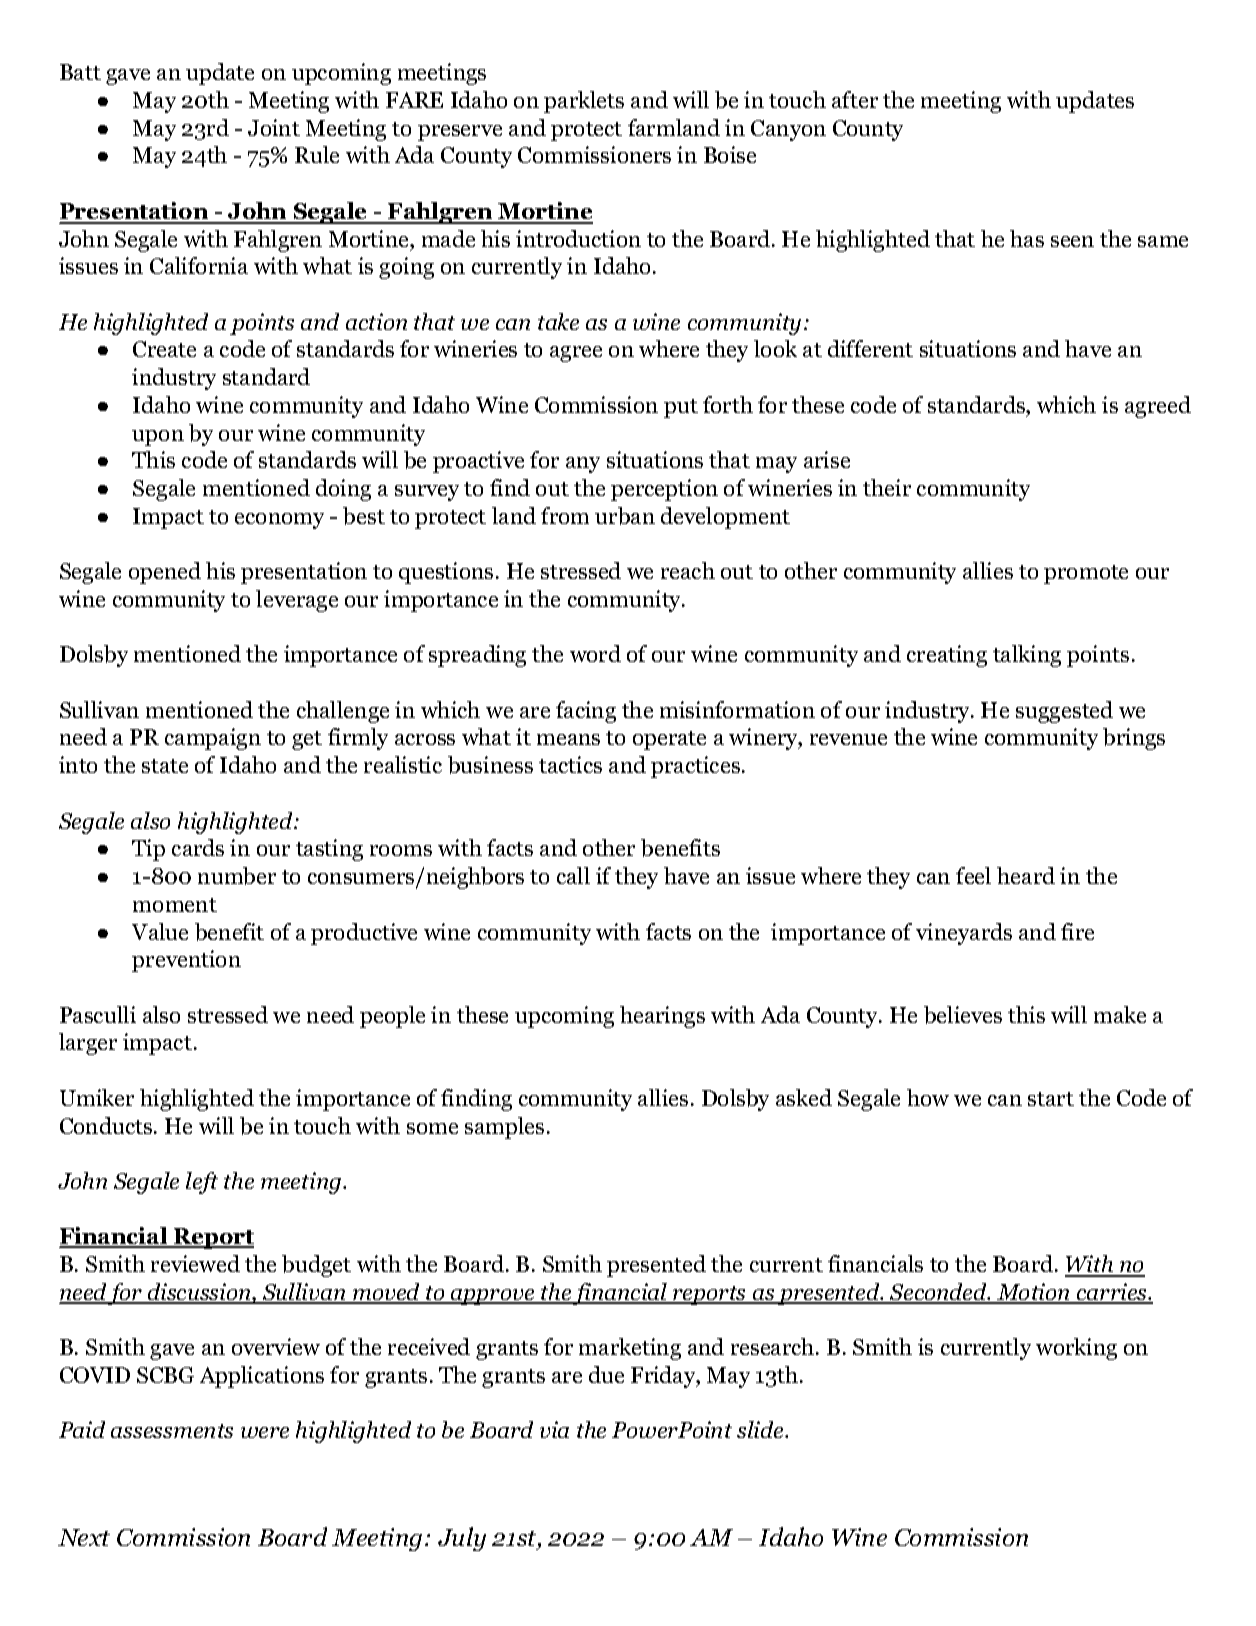 The height and width of the document is (1626, 1256). Describe the element at coordinates (1027, 656) in the document. I see `talking` at that location.
